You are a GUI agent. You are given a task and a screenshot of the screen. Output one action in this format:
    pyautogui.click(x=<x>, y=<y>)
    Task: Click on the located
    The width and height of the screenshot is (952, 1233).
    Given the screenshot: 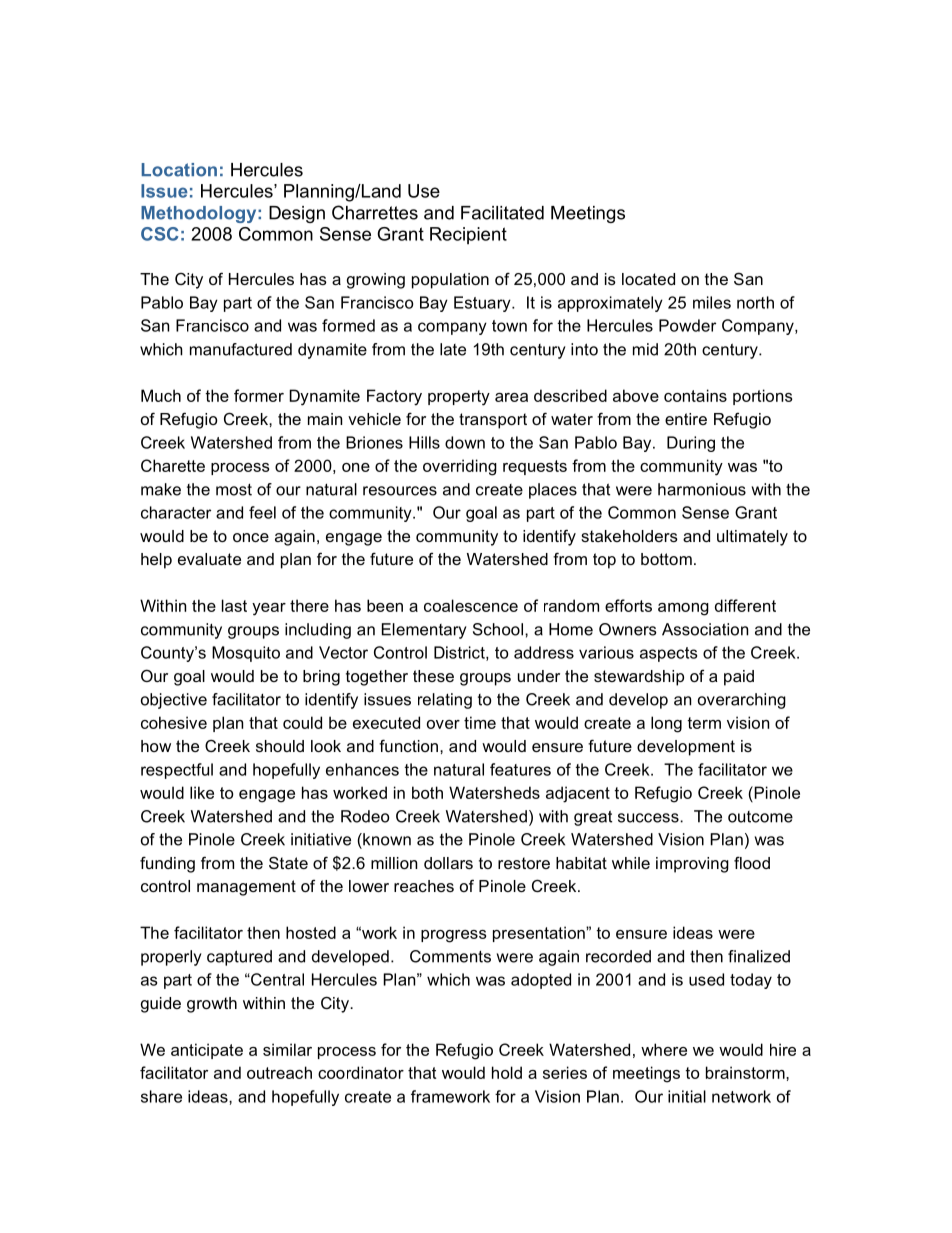 What is the action you would take?
    pyautogui.click(x=648, y=279)
